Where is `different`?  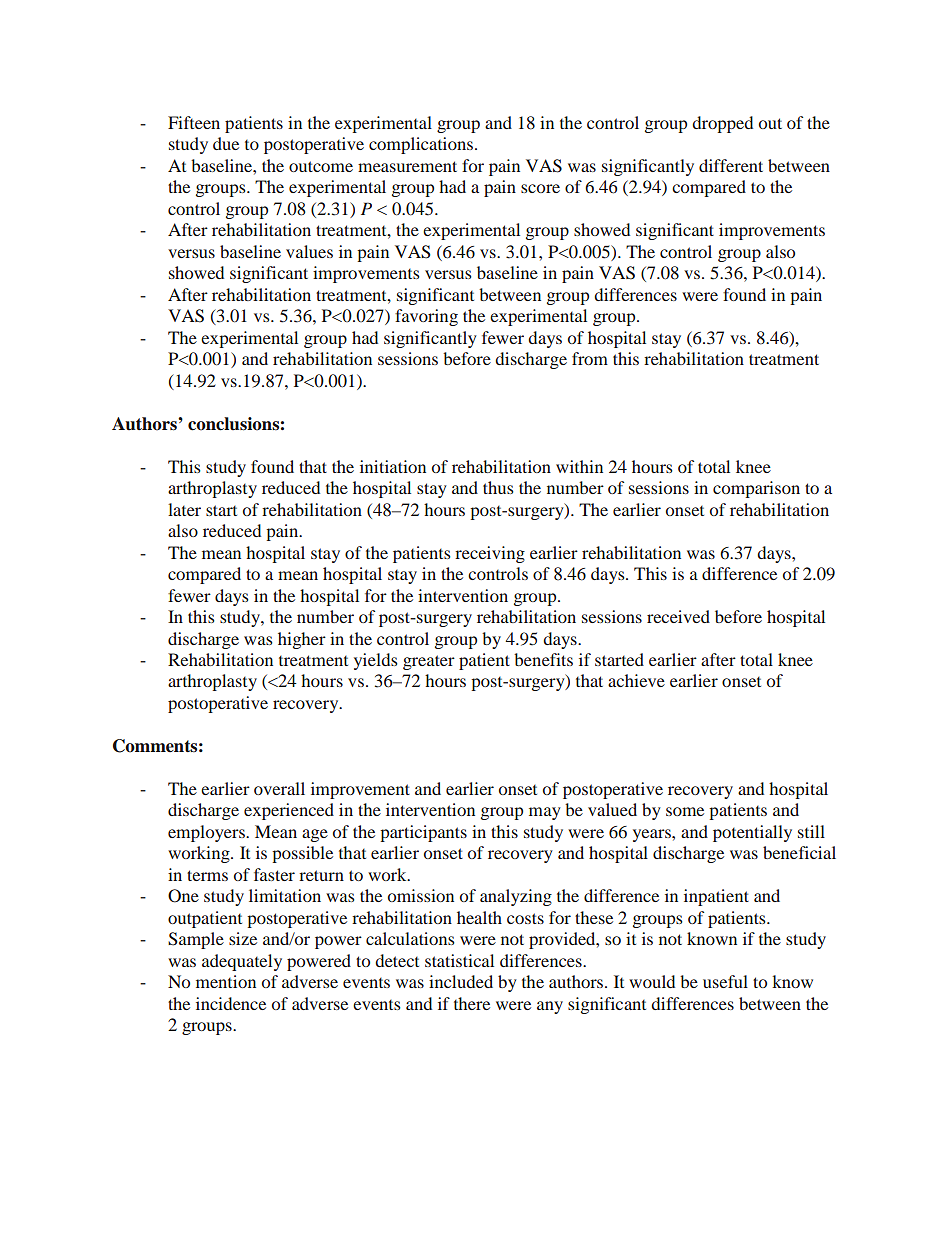
different is located at coordinates (731, 165).
